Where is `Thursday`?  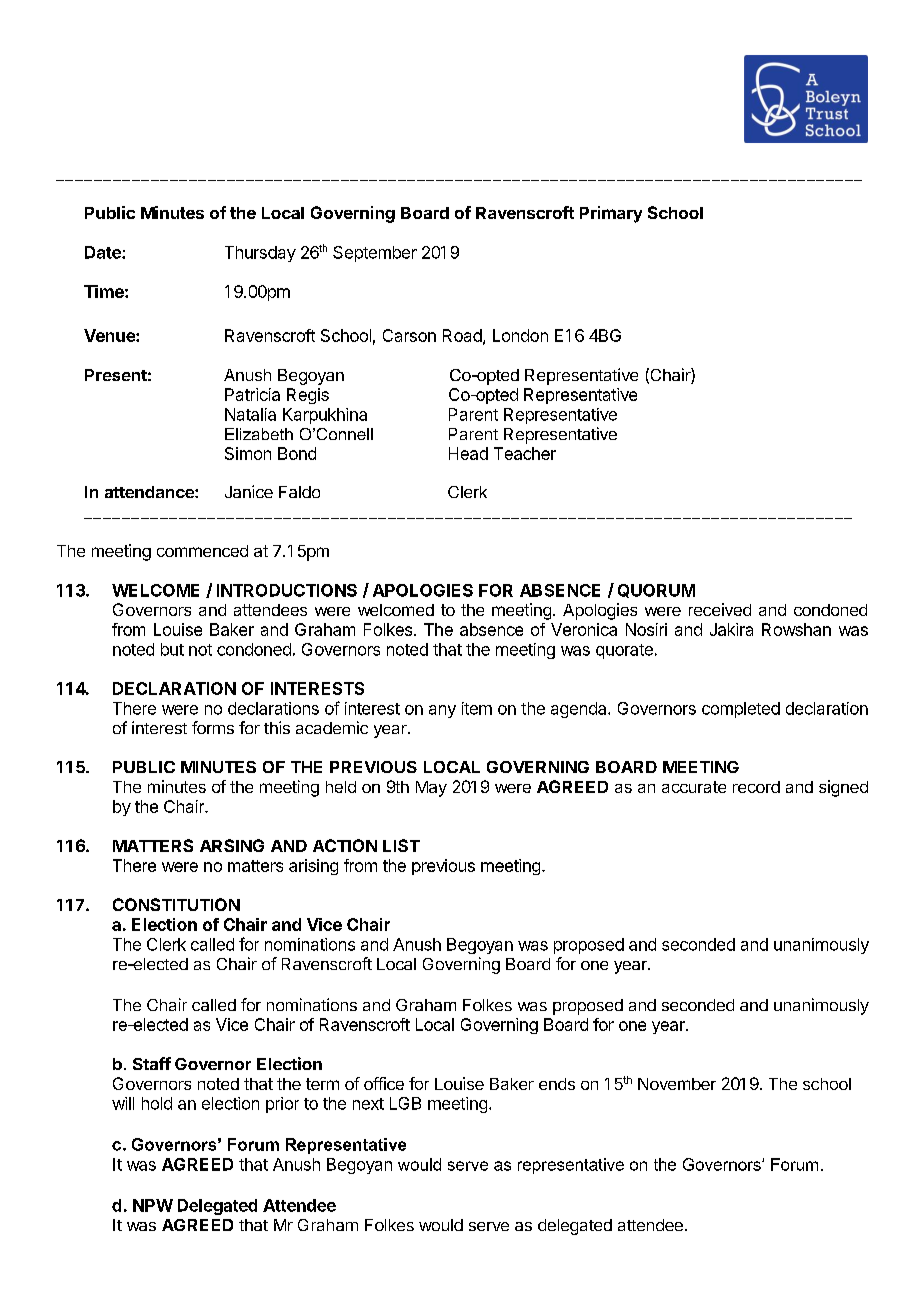 Thursday is located at coordinates (260, 254).
